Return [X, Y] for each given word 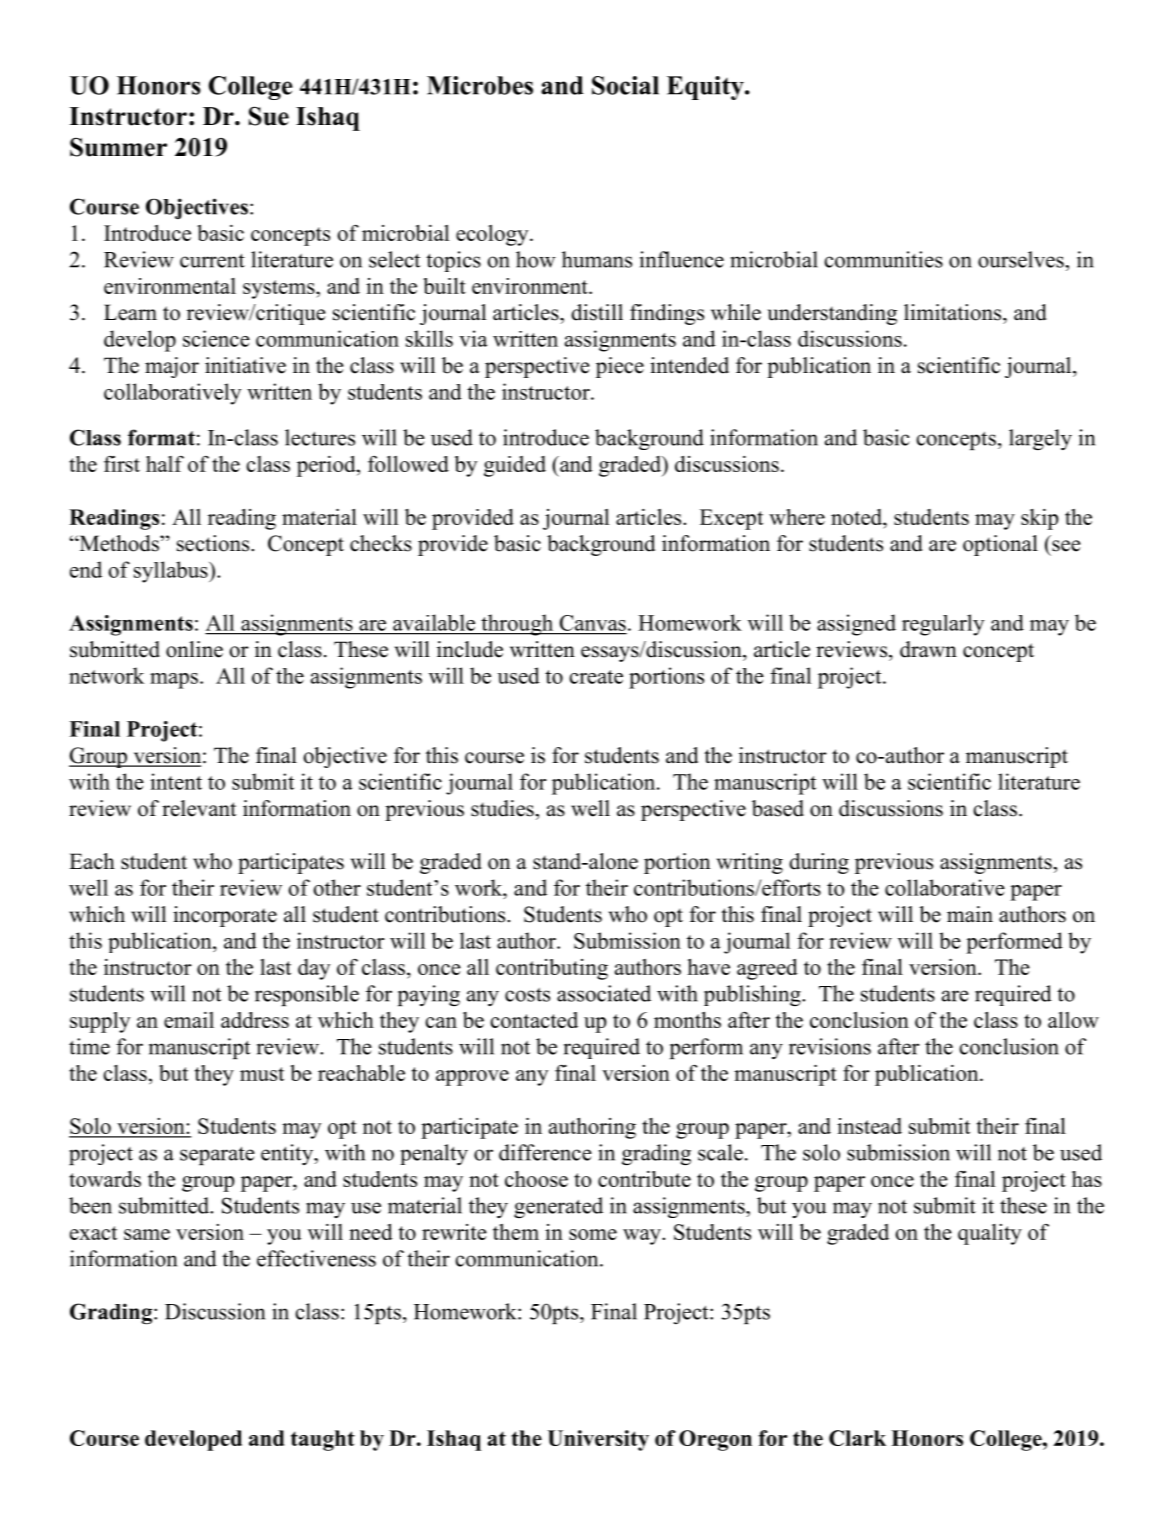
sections [214, 543]
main [970, 914]
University [598, 1440]
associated [604, 993]
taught [323, 1440]
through [517, 625]
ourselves [1022, 259]
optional [1000, 545]
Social [625, 85]
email [189, 1020]
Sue [269, 116]
